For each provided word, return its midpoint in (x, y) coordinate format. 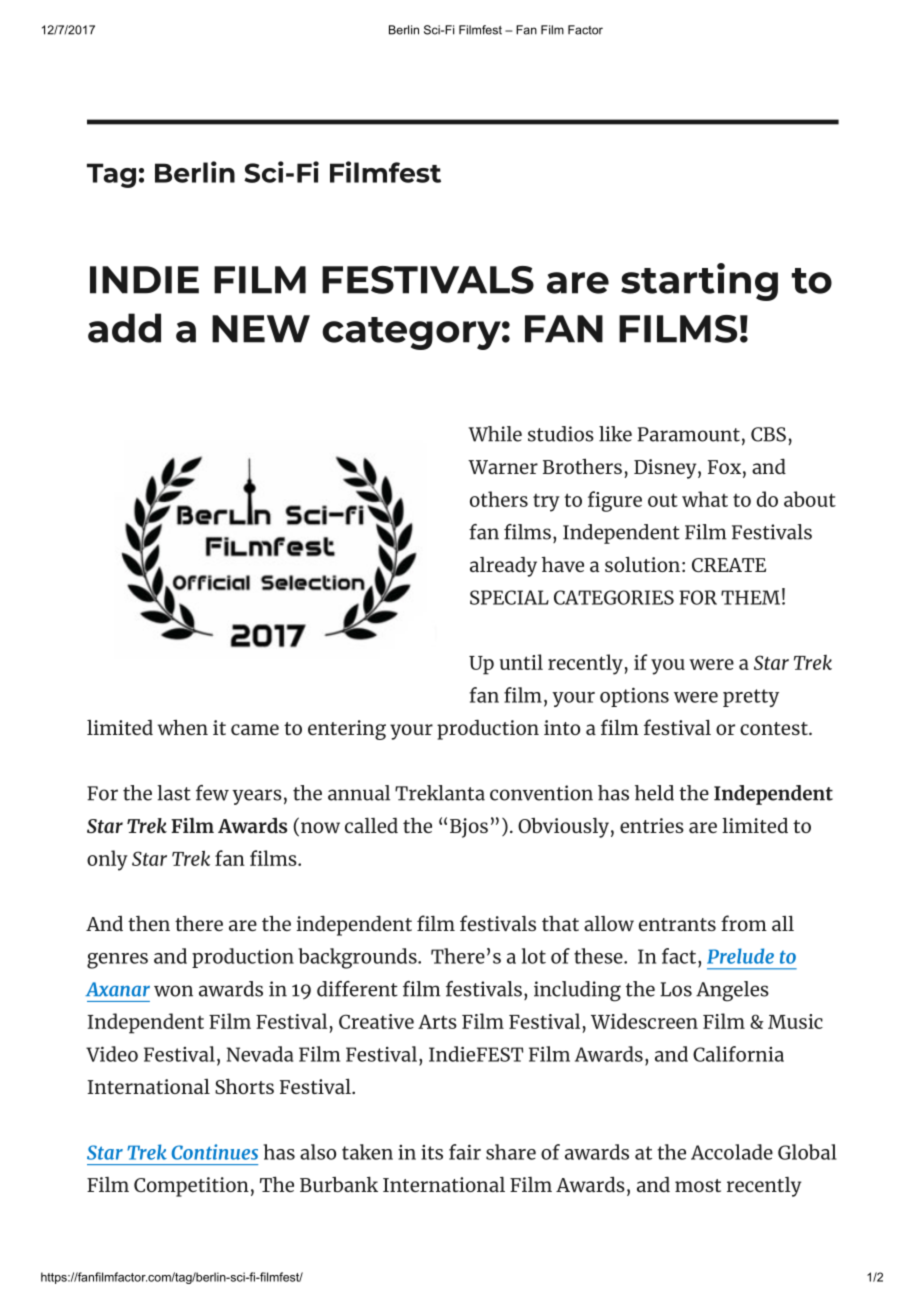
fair (465, 1152)
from (744, 923)
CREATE (729, 565)
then (149, 923)
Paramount (688, 434)
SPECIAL (509, 597)
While (495, 434)
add (124, 328)
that (560, 923)
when (183, 727)
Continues (214, 1152)
